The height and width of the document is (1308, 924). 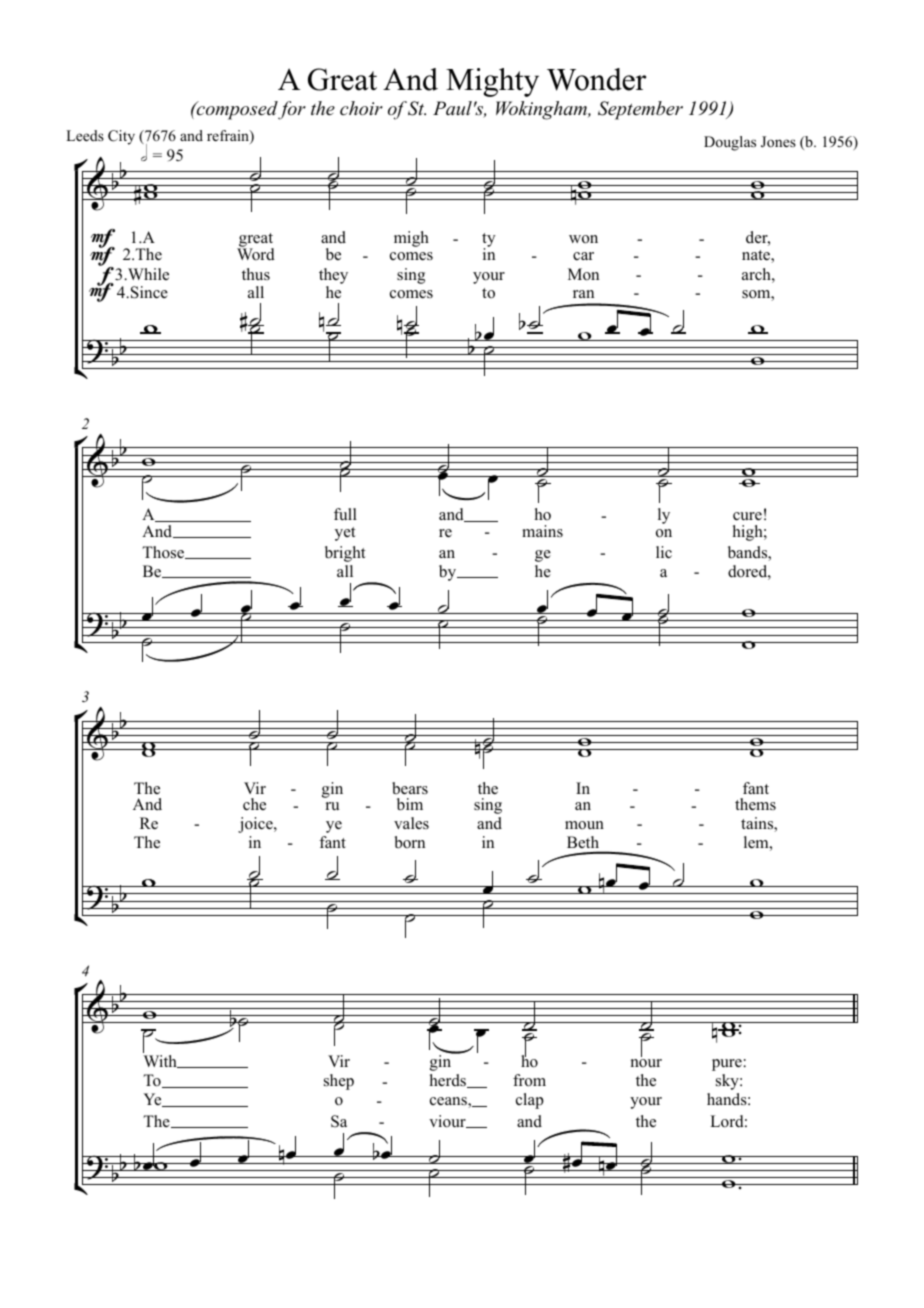 I want to click on thus, so click(x=256, y=274).
